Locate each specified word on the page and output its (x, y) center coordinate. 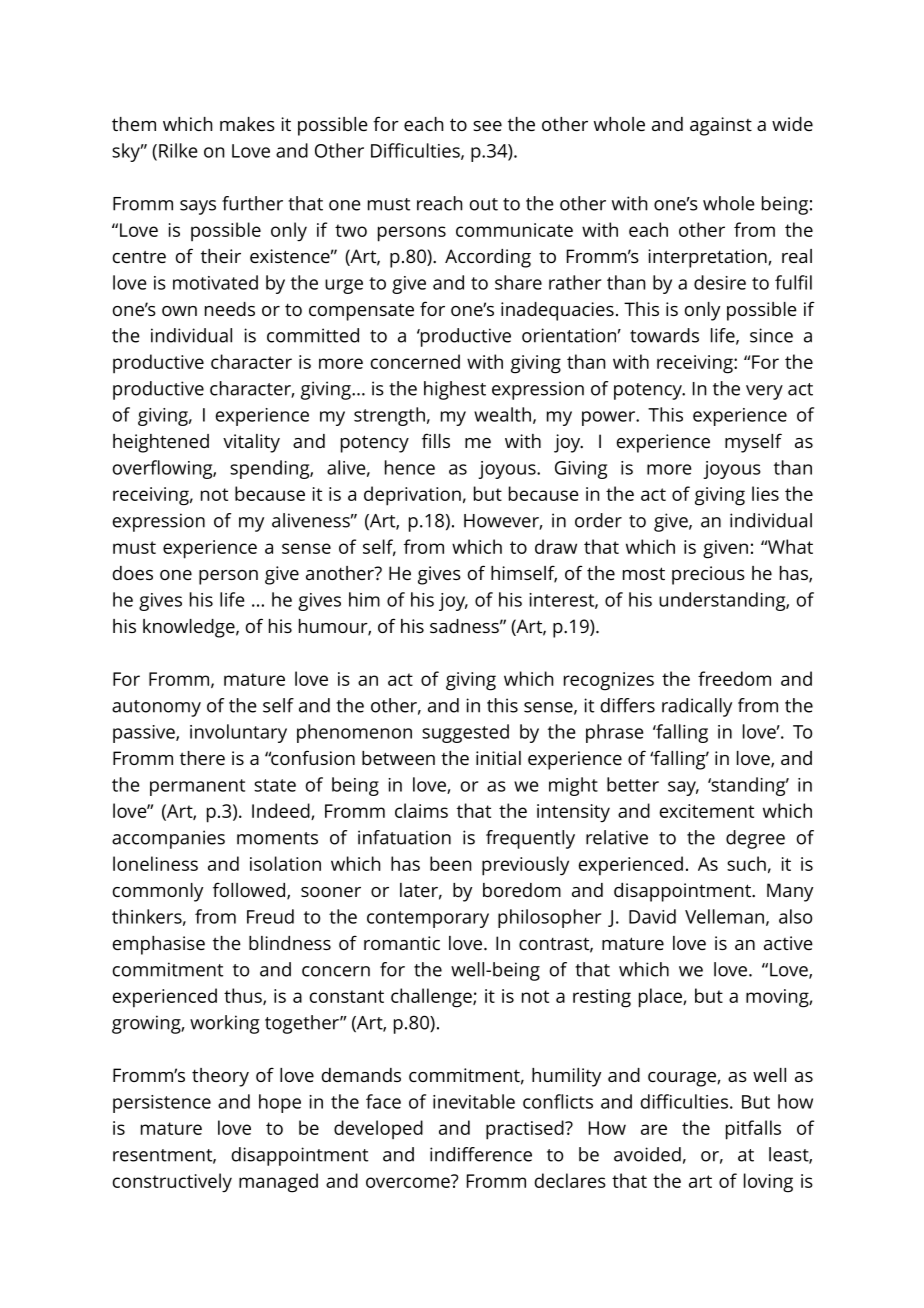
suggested (465, 733)
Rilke (178, 150)
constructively (172, 1182)
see (487, 126)
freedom (734, 678)
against (721, 126)
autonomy (156, 708)
